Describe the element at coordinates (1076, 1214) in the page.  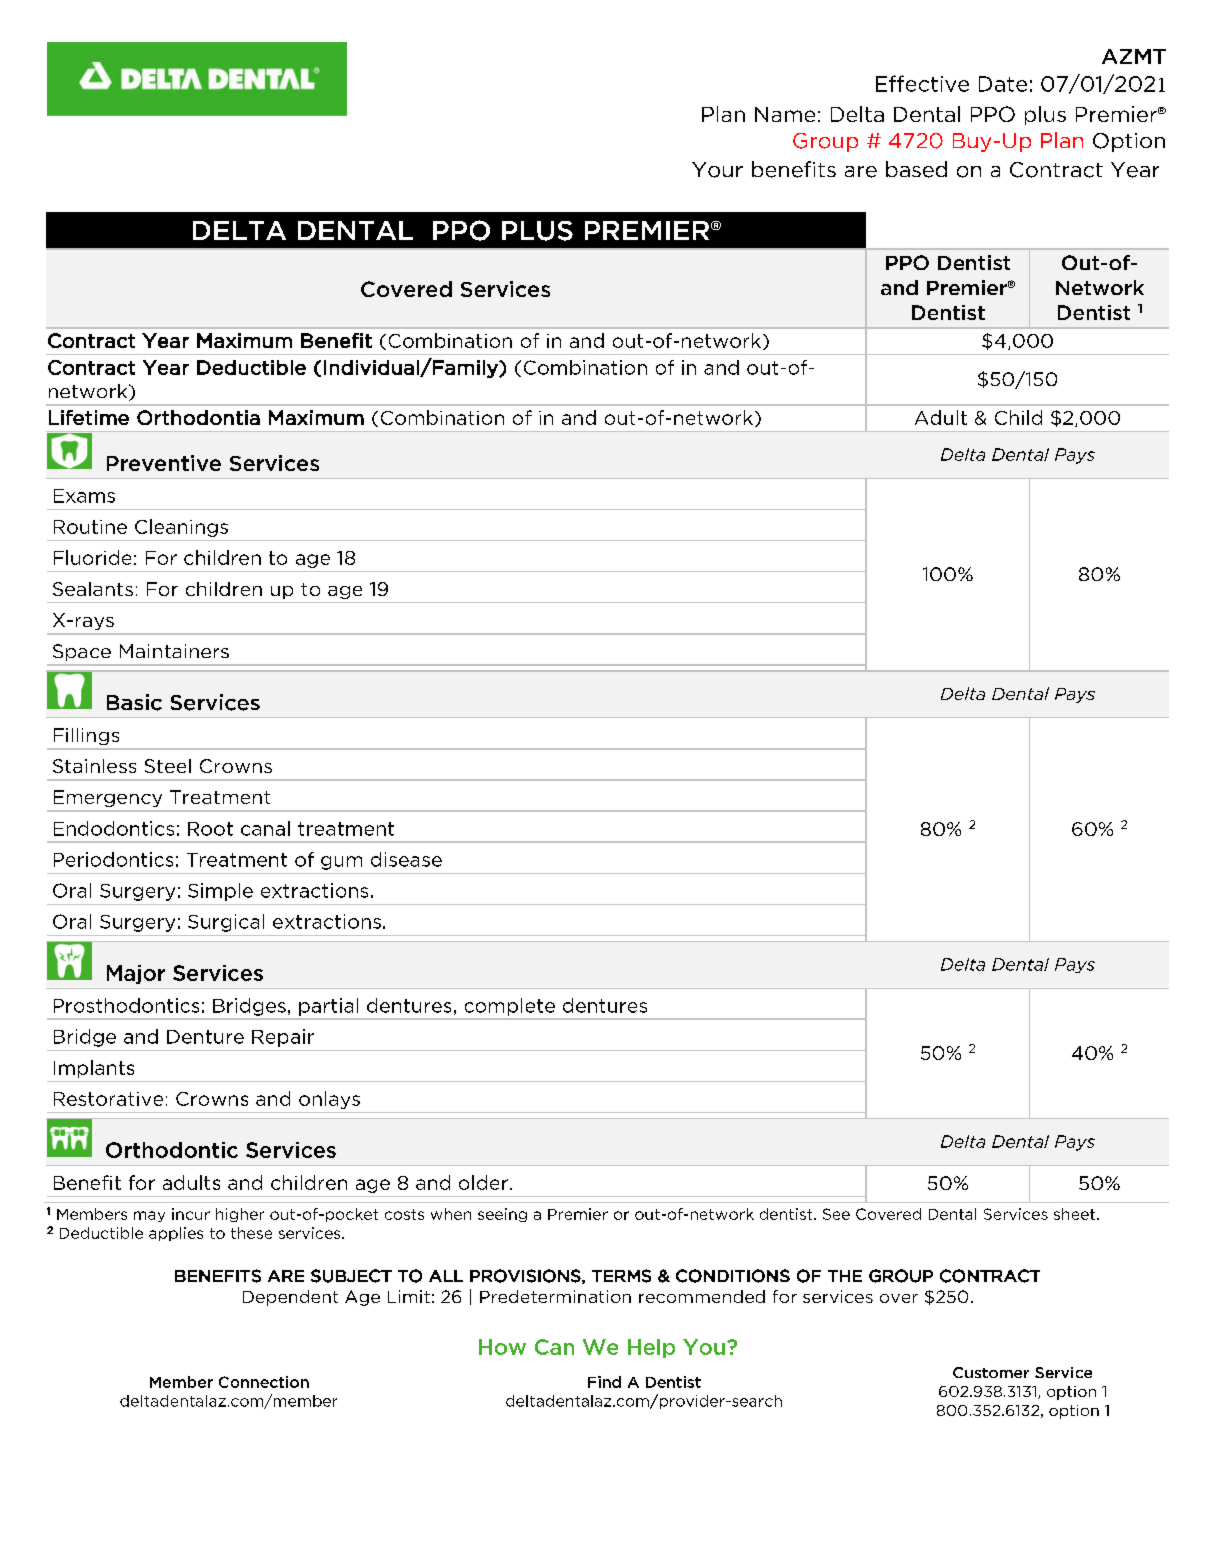
I see `sheet` at that location.
